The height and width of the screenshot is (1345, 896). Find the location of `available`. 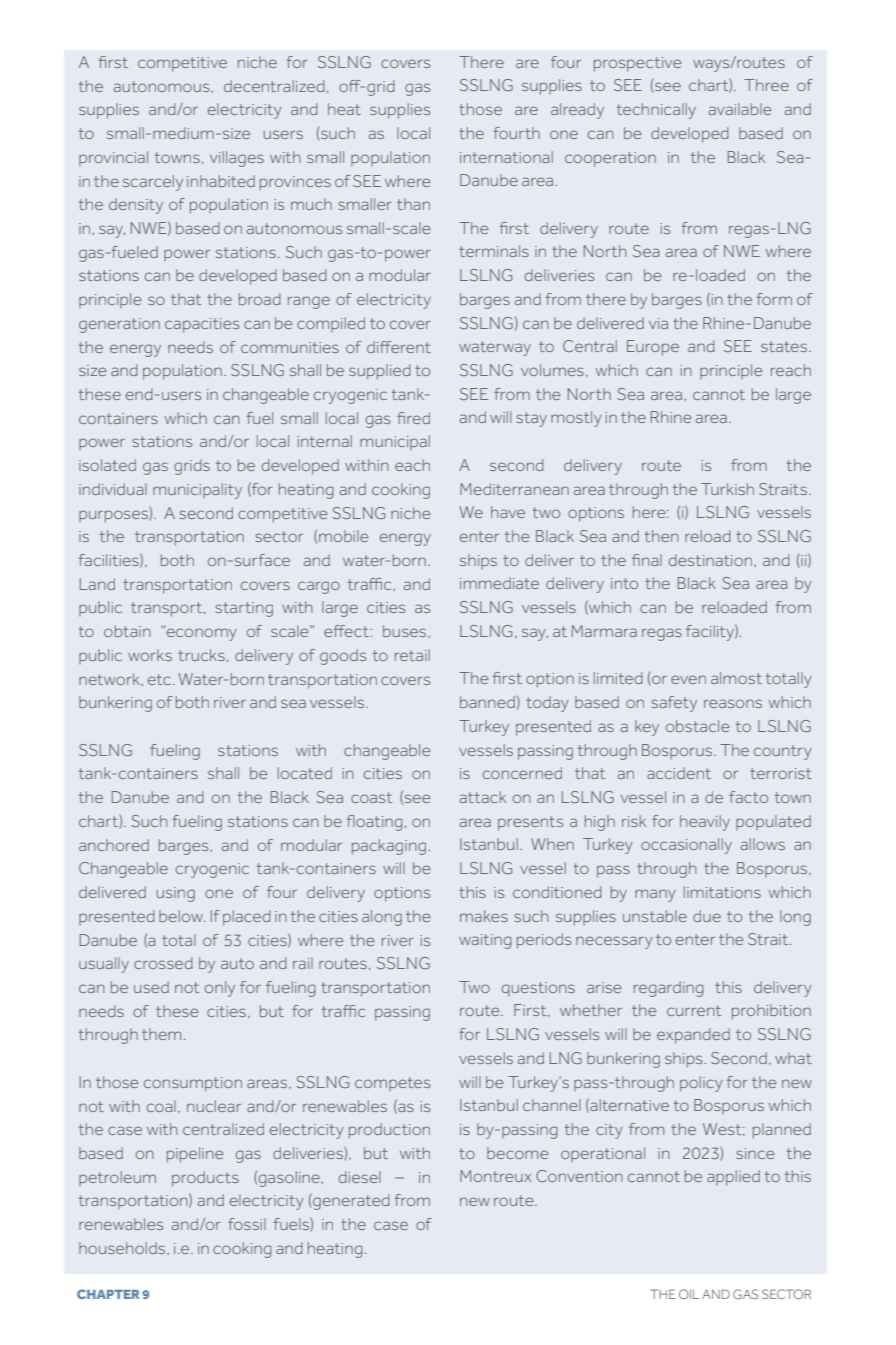

available is located at coordinates (740, 109).
